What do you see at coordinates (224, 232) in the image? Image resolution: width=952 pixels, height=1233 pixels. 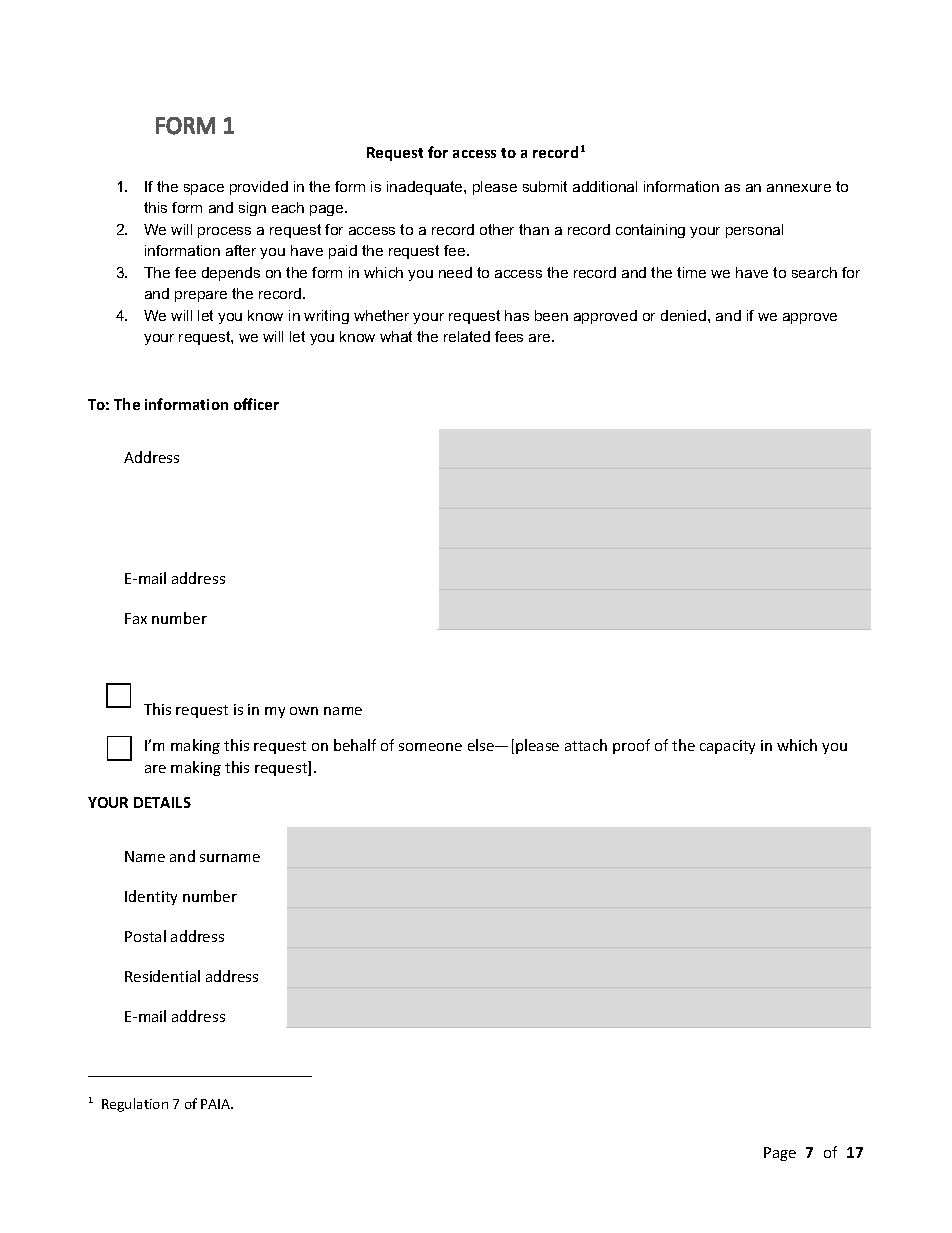 I see `process` at bounding box center [224, 232].
